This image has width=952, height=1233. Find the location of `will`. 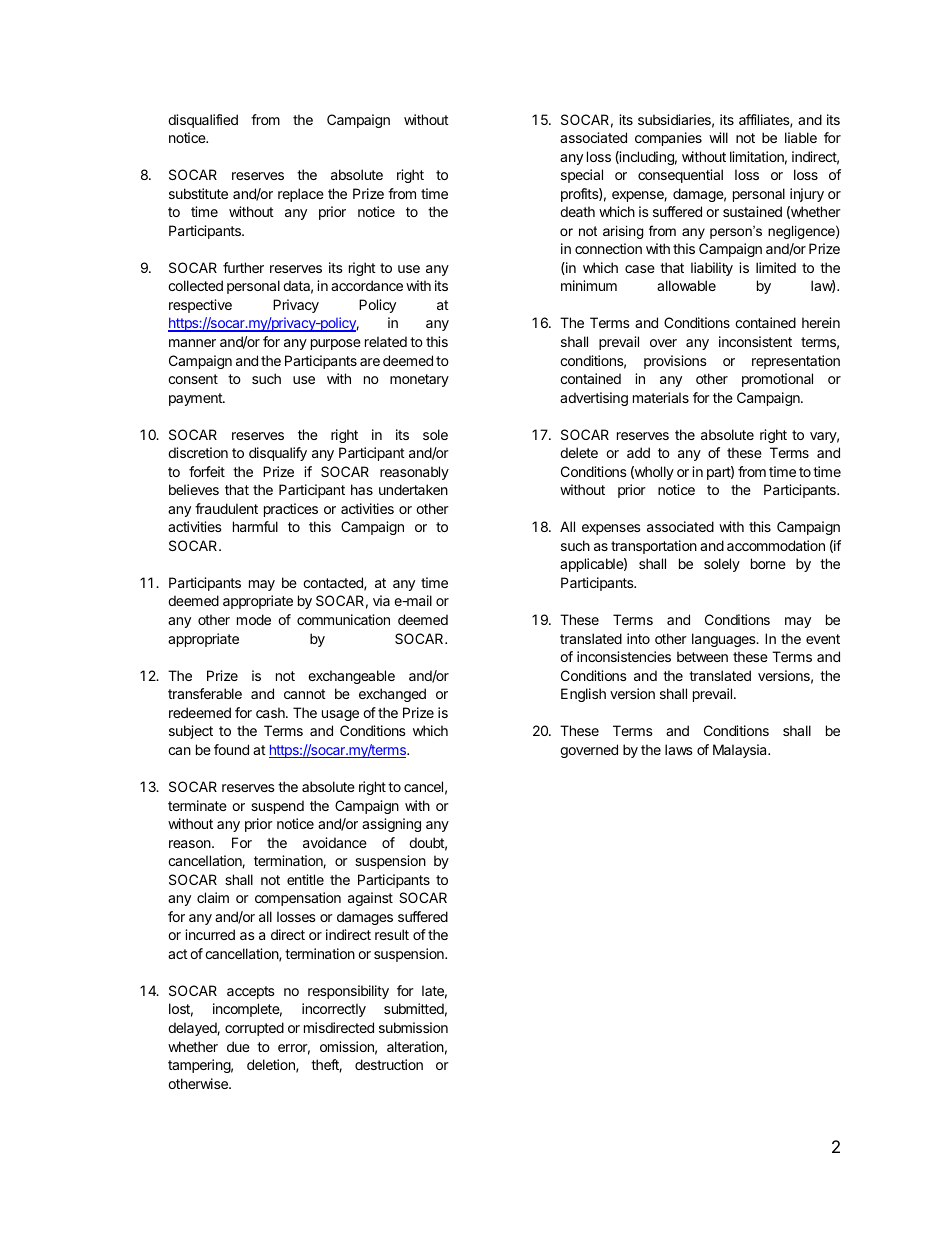

will is located at coordinates (718, 137).
